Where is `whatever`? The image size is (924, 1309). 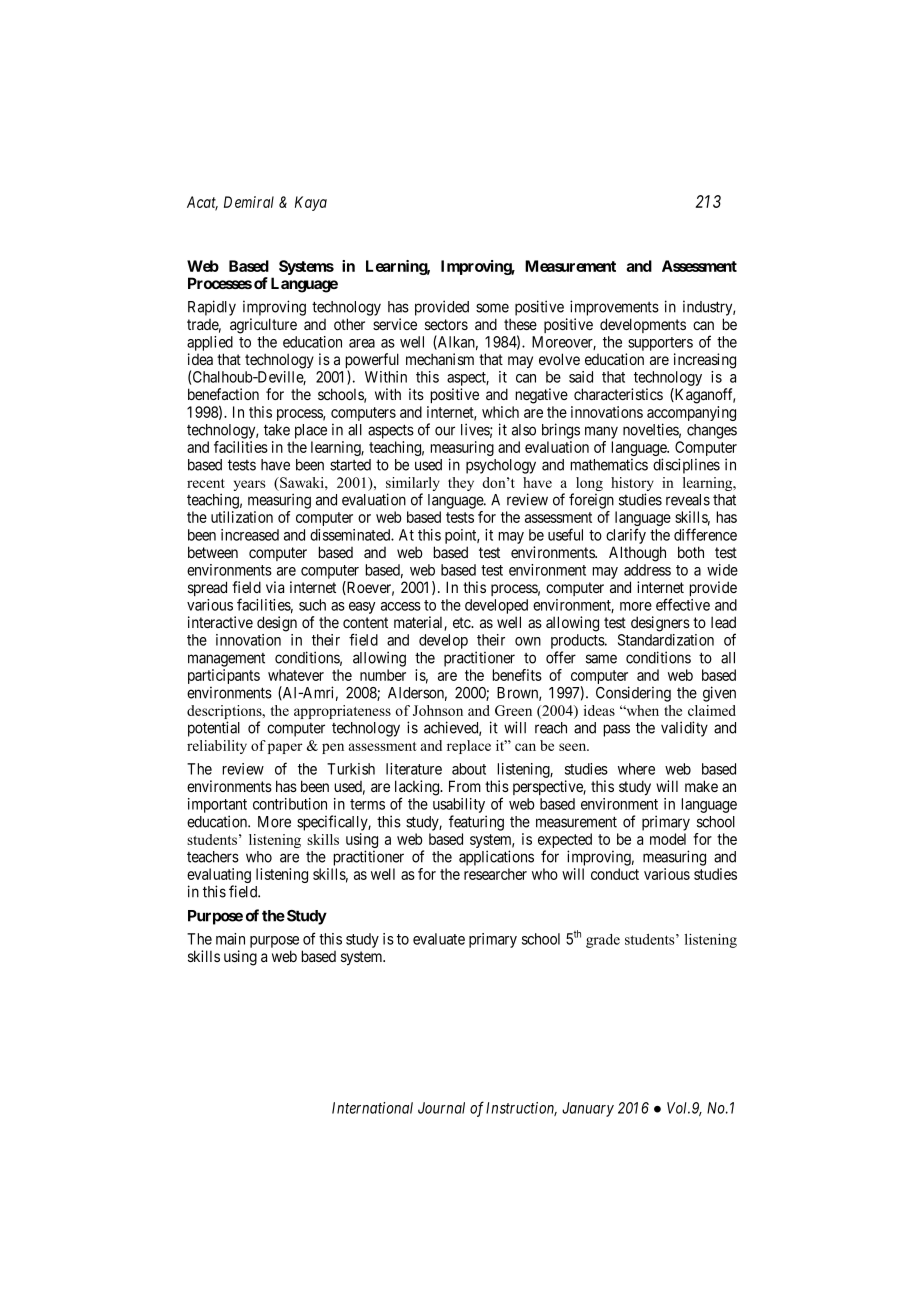 whatever is located at coordinates (296, 675).
